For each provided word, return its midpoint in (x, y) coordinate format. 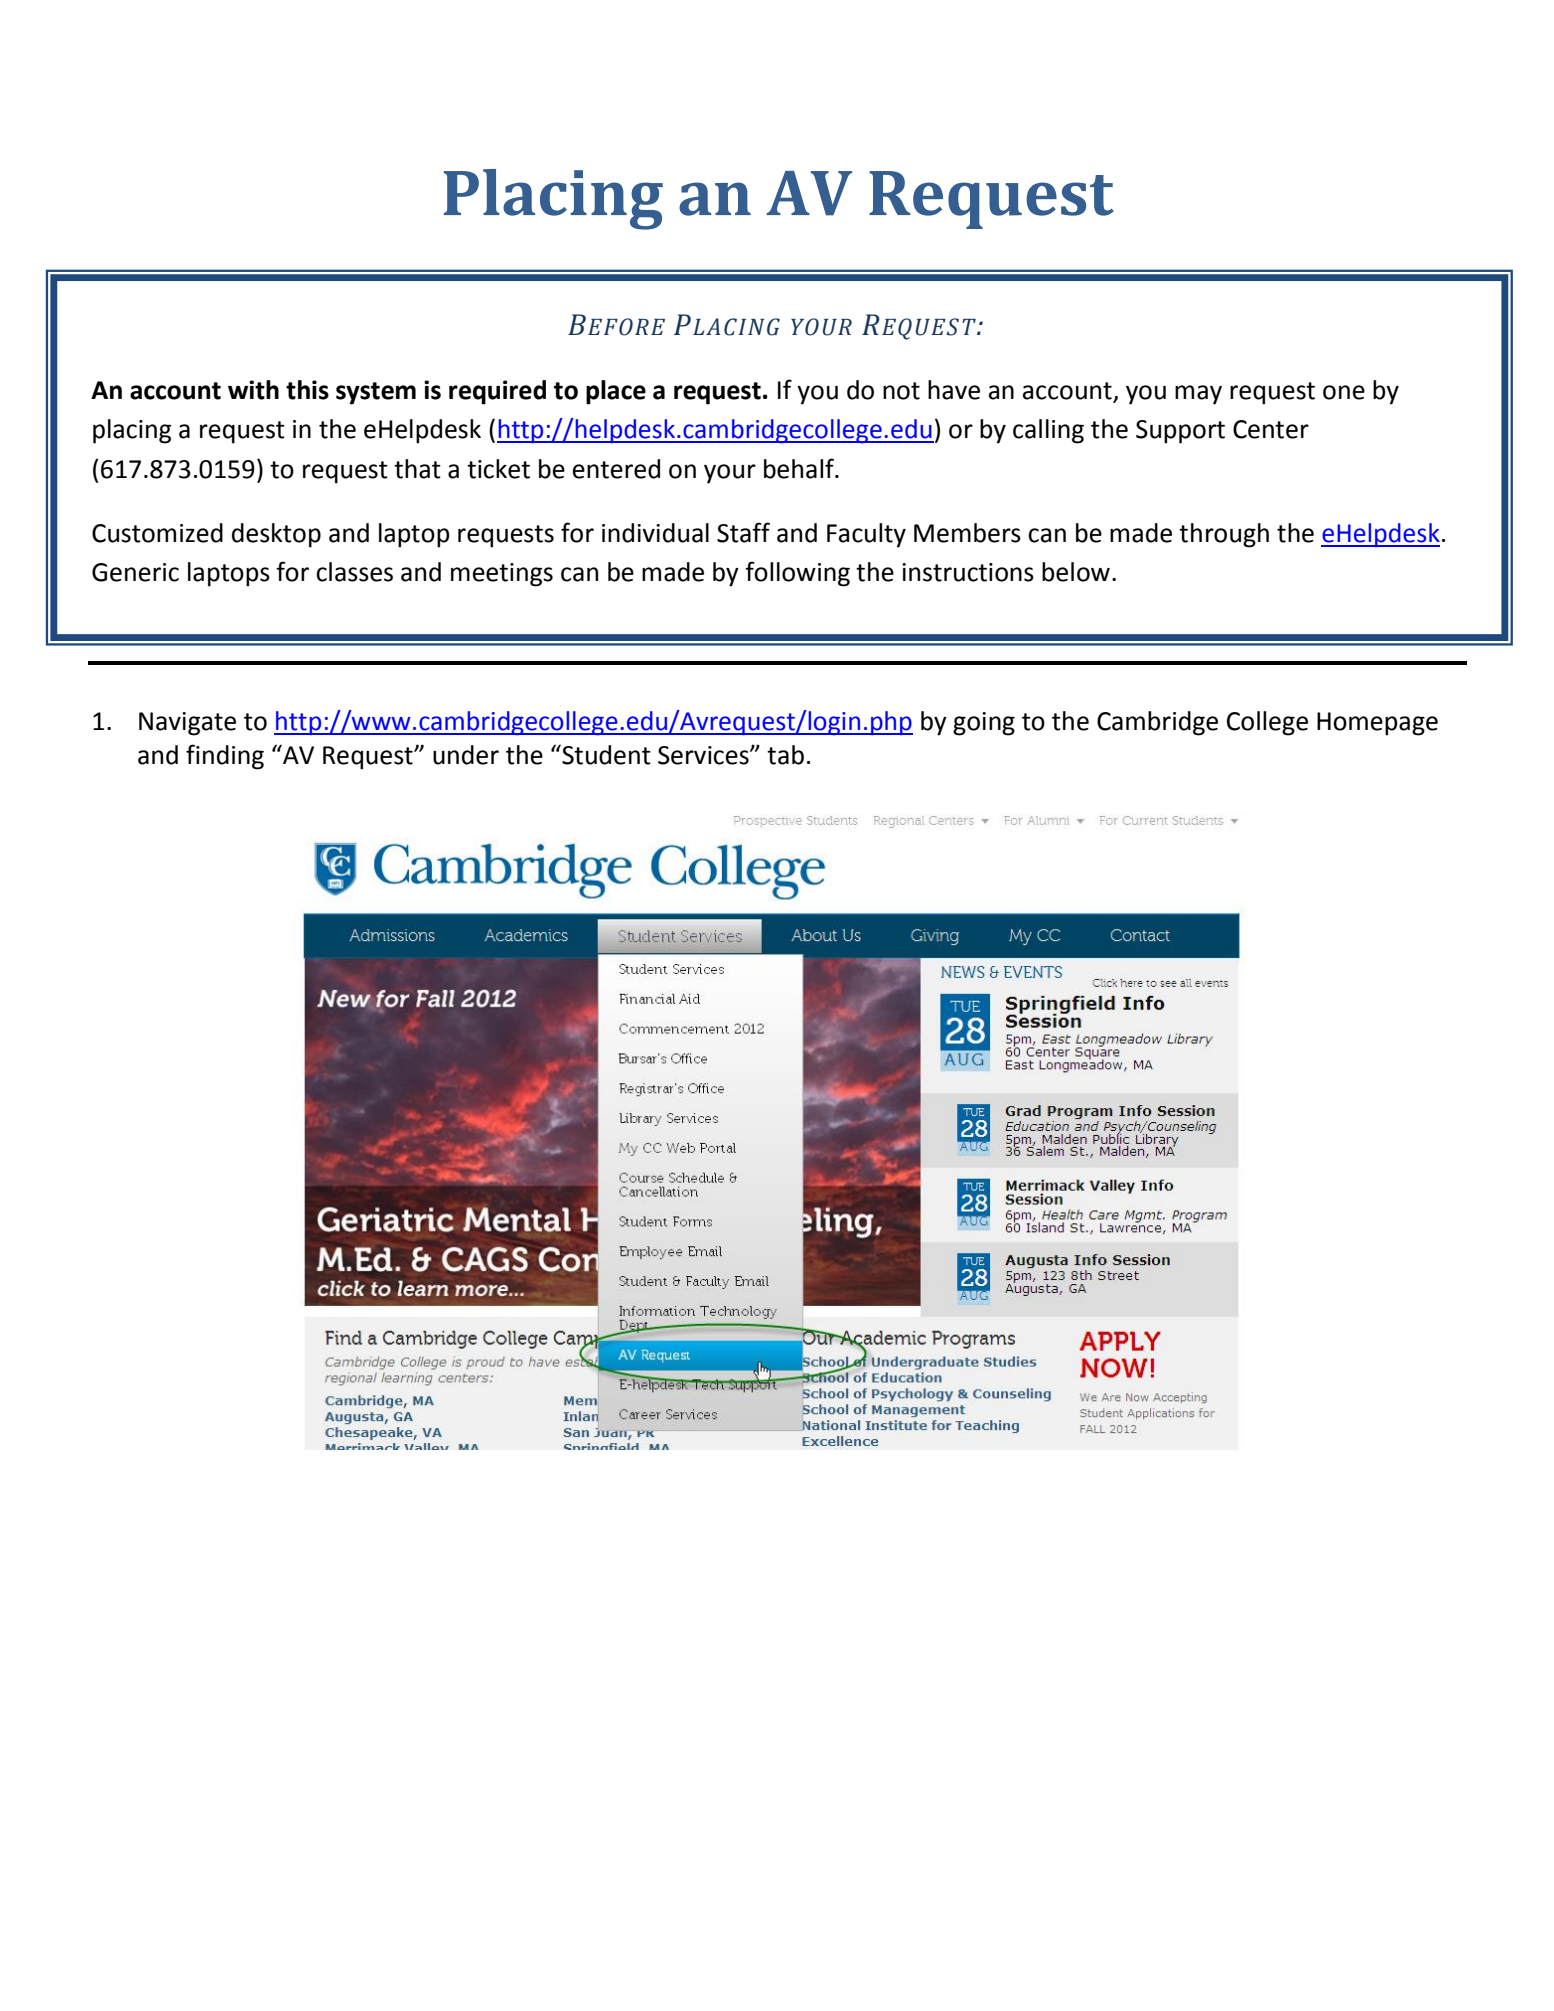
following (797, 574)
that (417, 469)
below (1076, 572)
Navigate (187, 724)
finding (225, 757)
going (984, 724)
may (1198, 395)
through (1224, 535)
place (616, 392)
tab (785, 755)
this (307, 390)
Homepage (1377, 724)
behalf (800, 468)
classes (354, 572)
